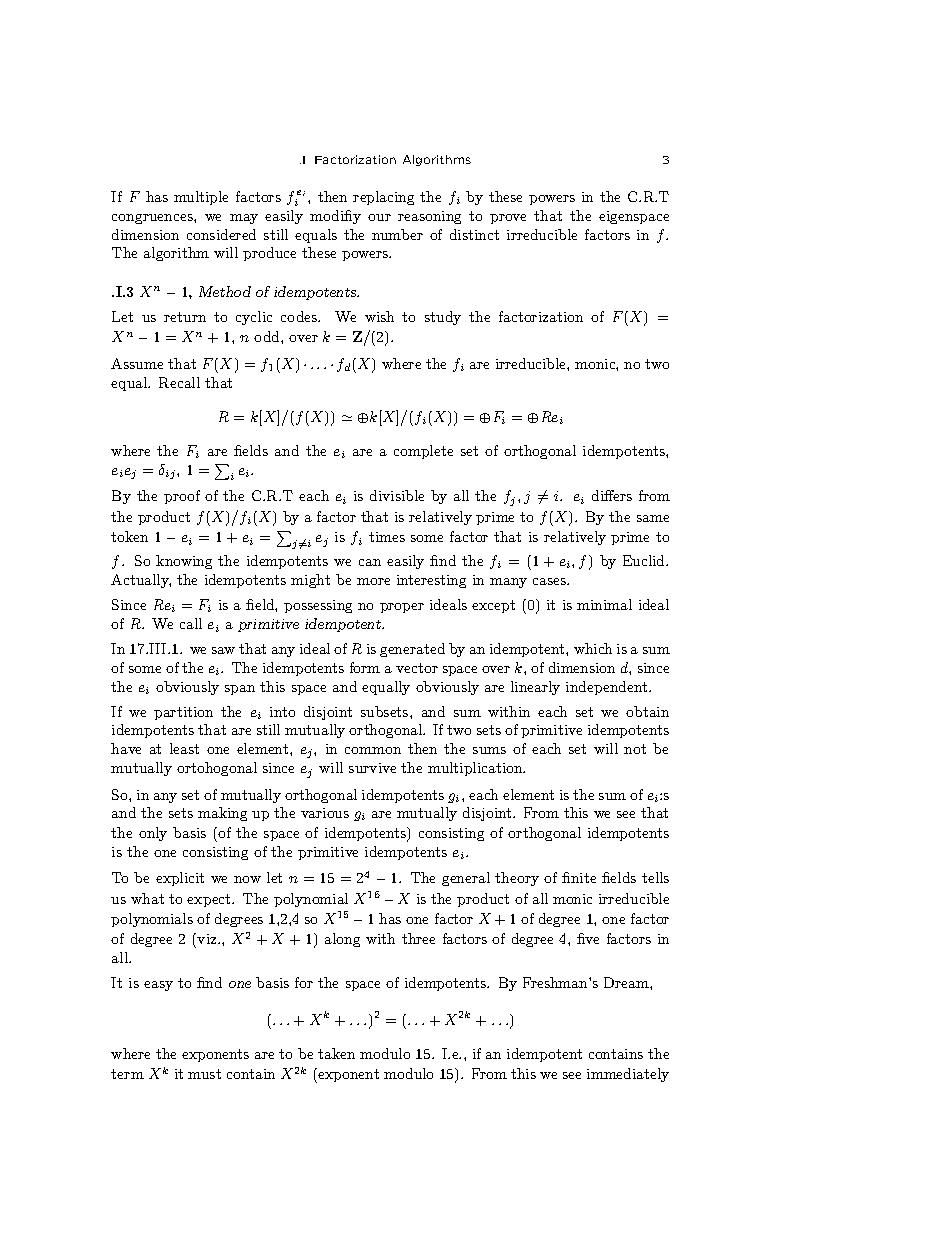 The width and height of the image is (952, 1233). Describe the element at coordinates (612, 495) in the image. I see `differs` at that location.
